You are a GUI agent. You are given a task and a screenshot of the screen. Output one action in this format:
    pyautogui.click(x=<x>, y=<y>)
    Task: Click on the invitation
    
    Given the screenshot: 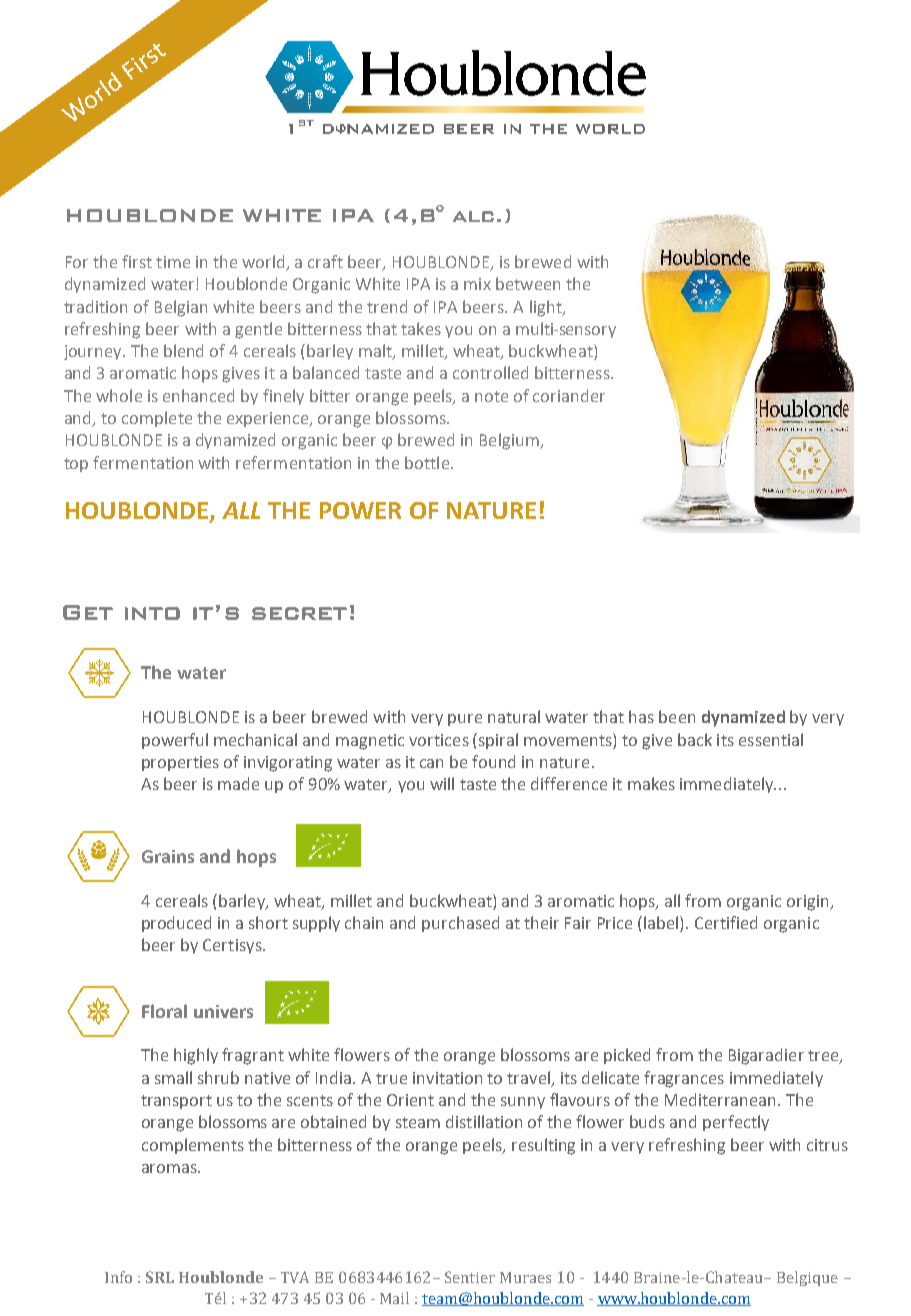 What is the action you would take?
    pyautogui.click(x=447, y=1078)
